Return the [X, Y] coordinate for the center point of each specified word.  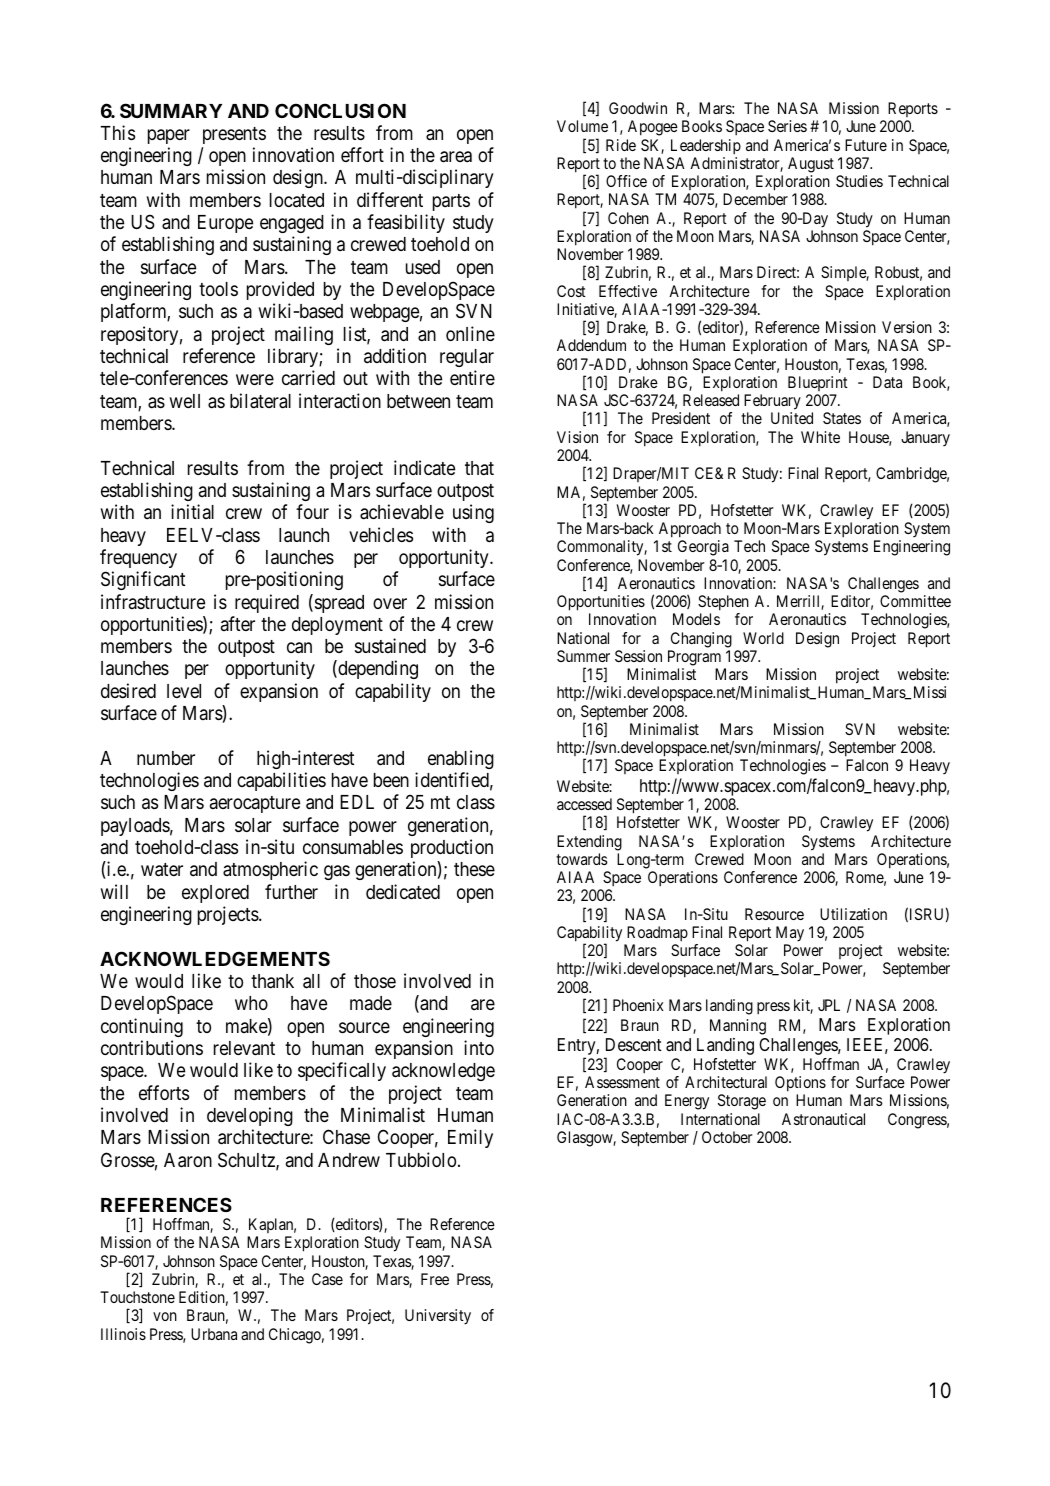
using [473, 513]
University [438, 1317]
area [456, 157]
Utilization [853, 914]
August [811, 165]
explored [215, 894]
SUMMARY [171, 110]
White [820, 437]
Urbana [214, 1334]
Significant [143, 580]
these [474, 869]
